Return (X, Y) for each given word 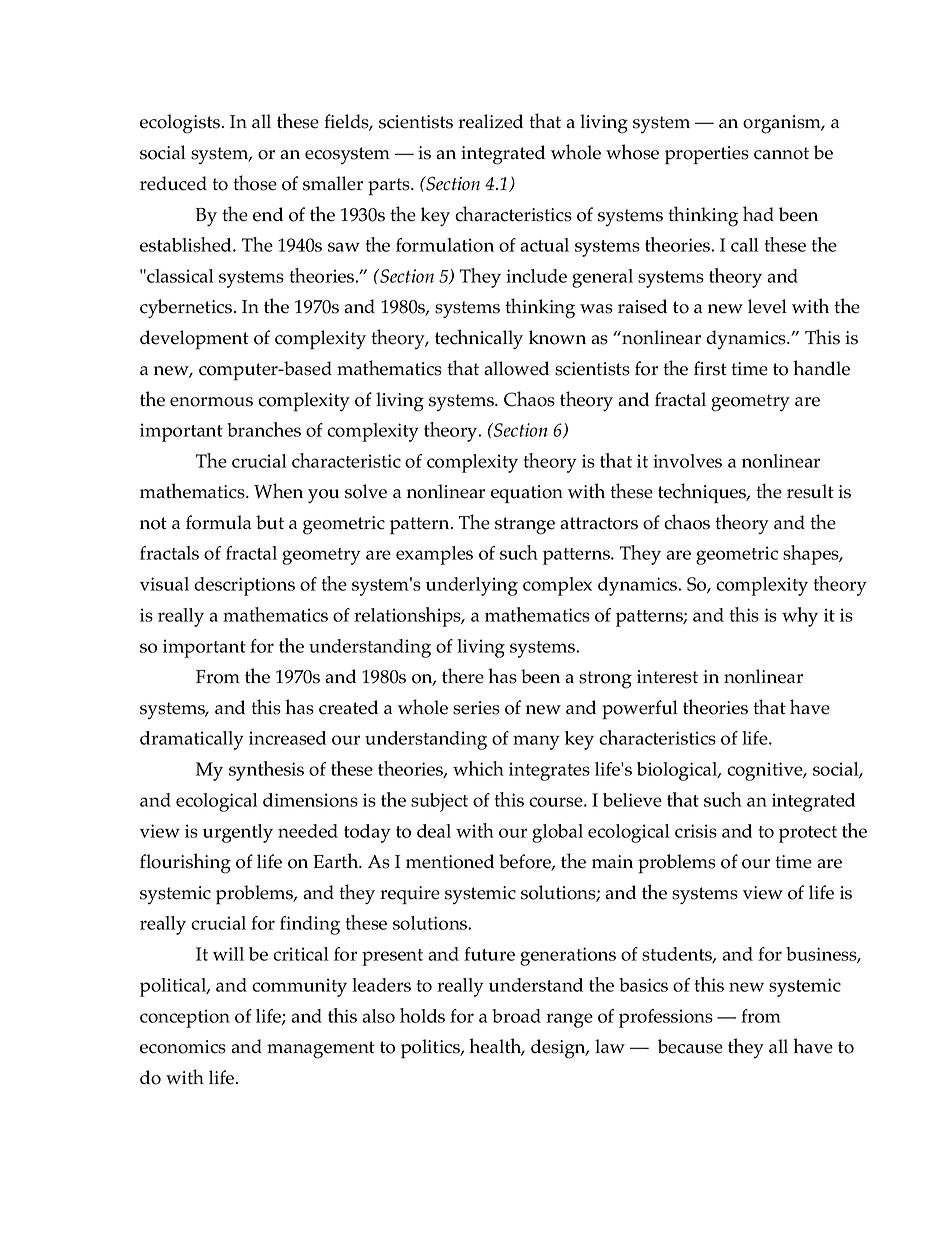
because (690, 1046)
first (710, 368)
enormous (211, 402)
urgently (238, 833)
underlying (472, 586)
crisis (696, 831)
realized (490, 121)
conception (185, 1018)
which (478, 768)
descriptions (244, 586)
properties (707, 155)
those (255, 183)
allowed (516, 368)
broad (516, 1016)
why (800, 617)
